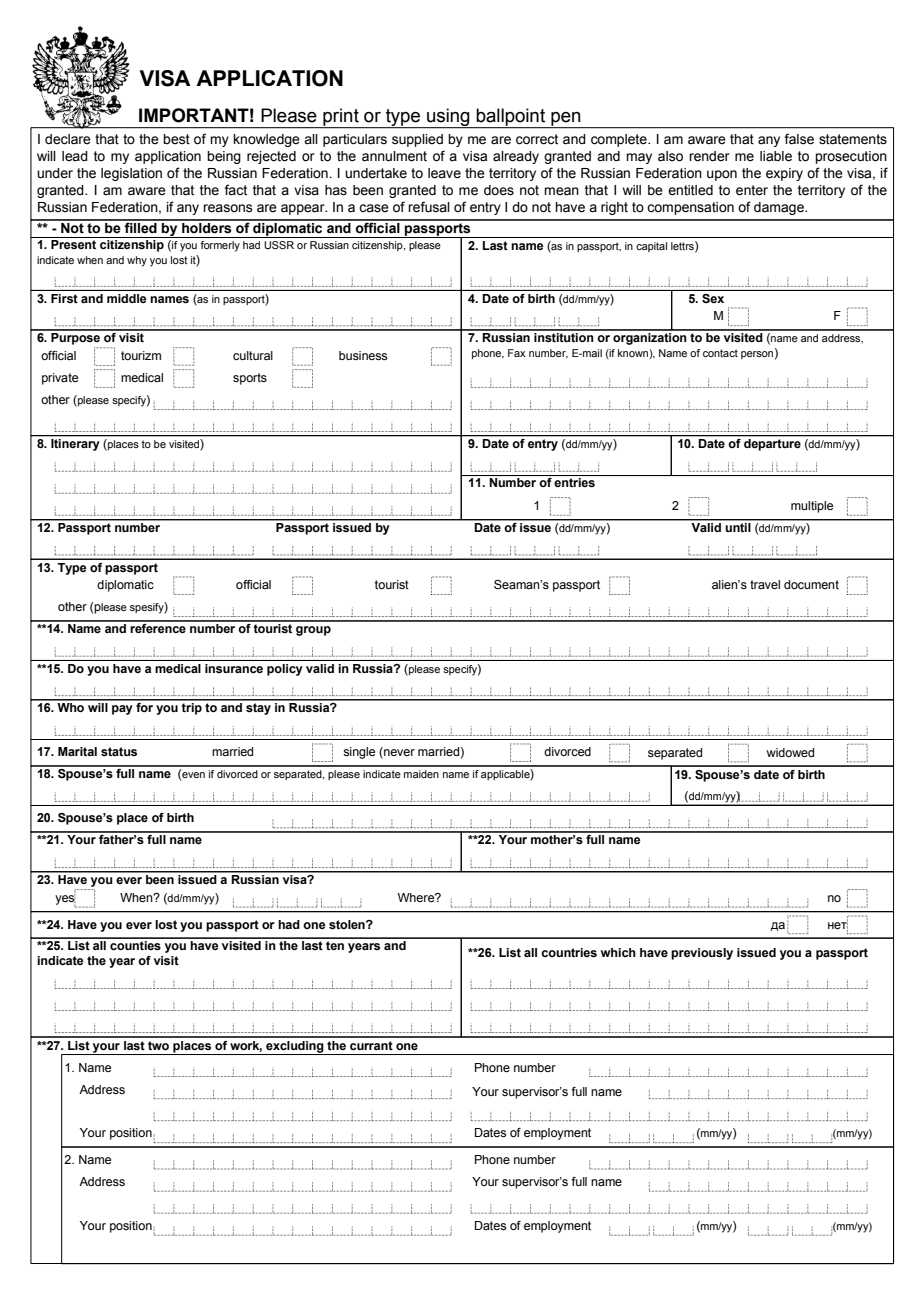 This screenshot has height=1308, width=924. I want to click on previously, so click(702, 954).
